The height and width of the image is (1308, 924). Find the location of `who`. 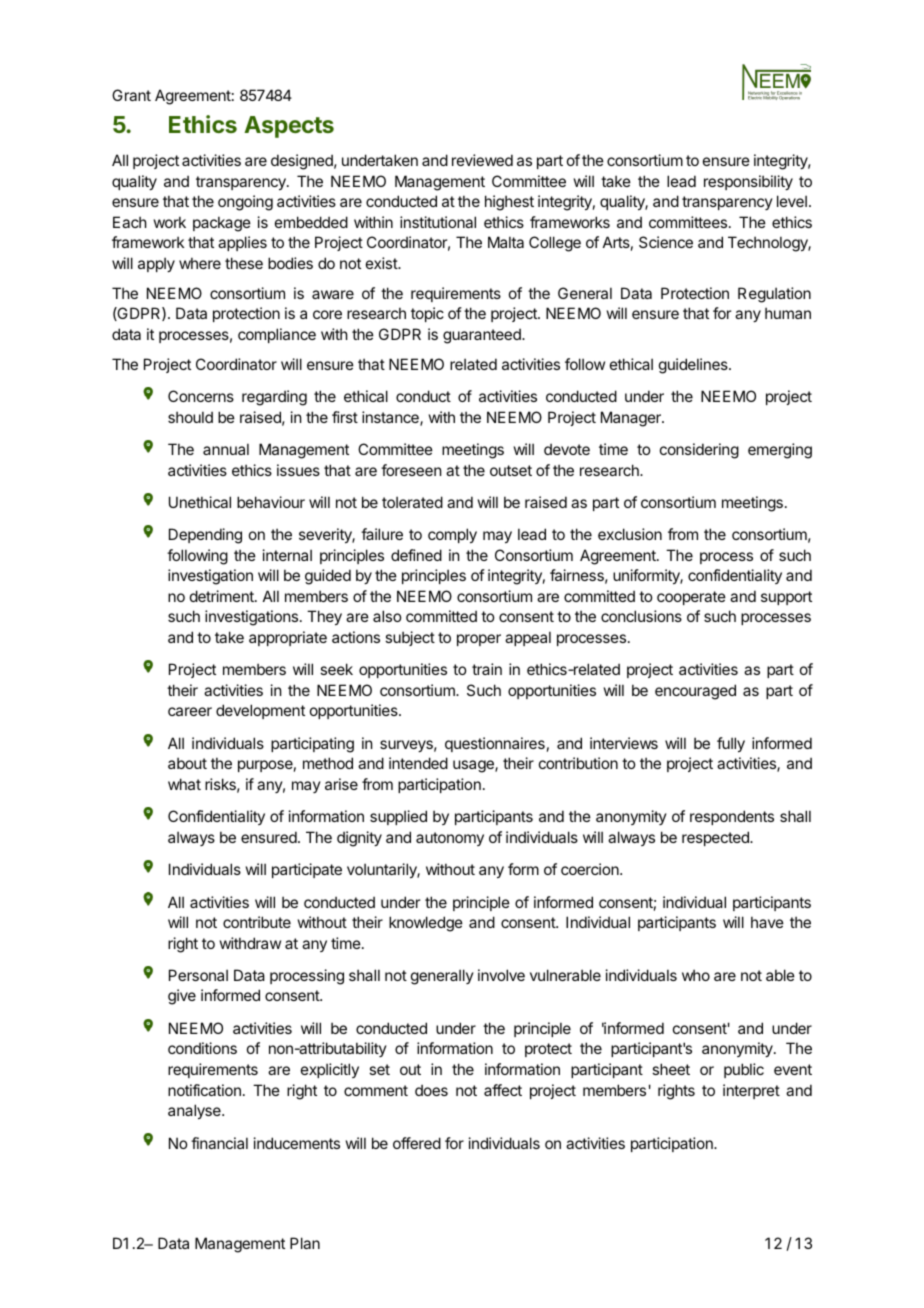

who is located at coordinates (696, 975).
